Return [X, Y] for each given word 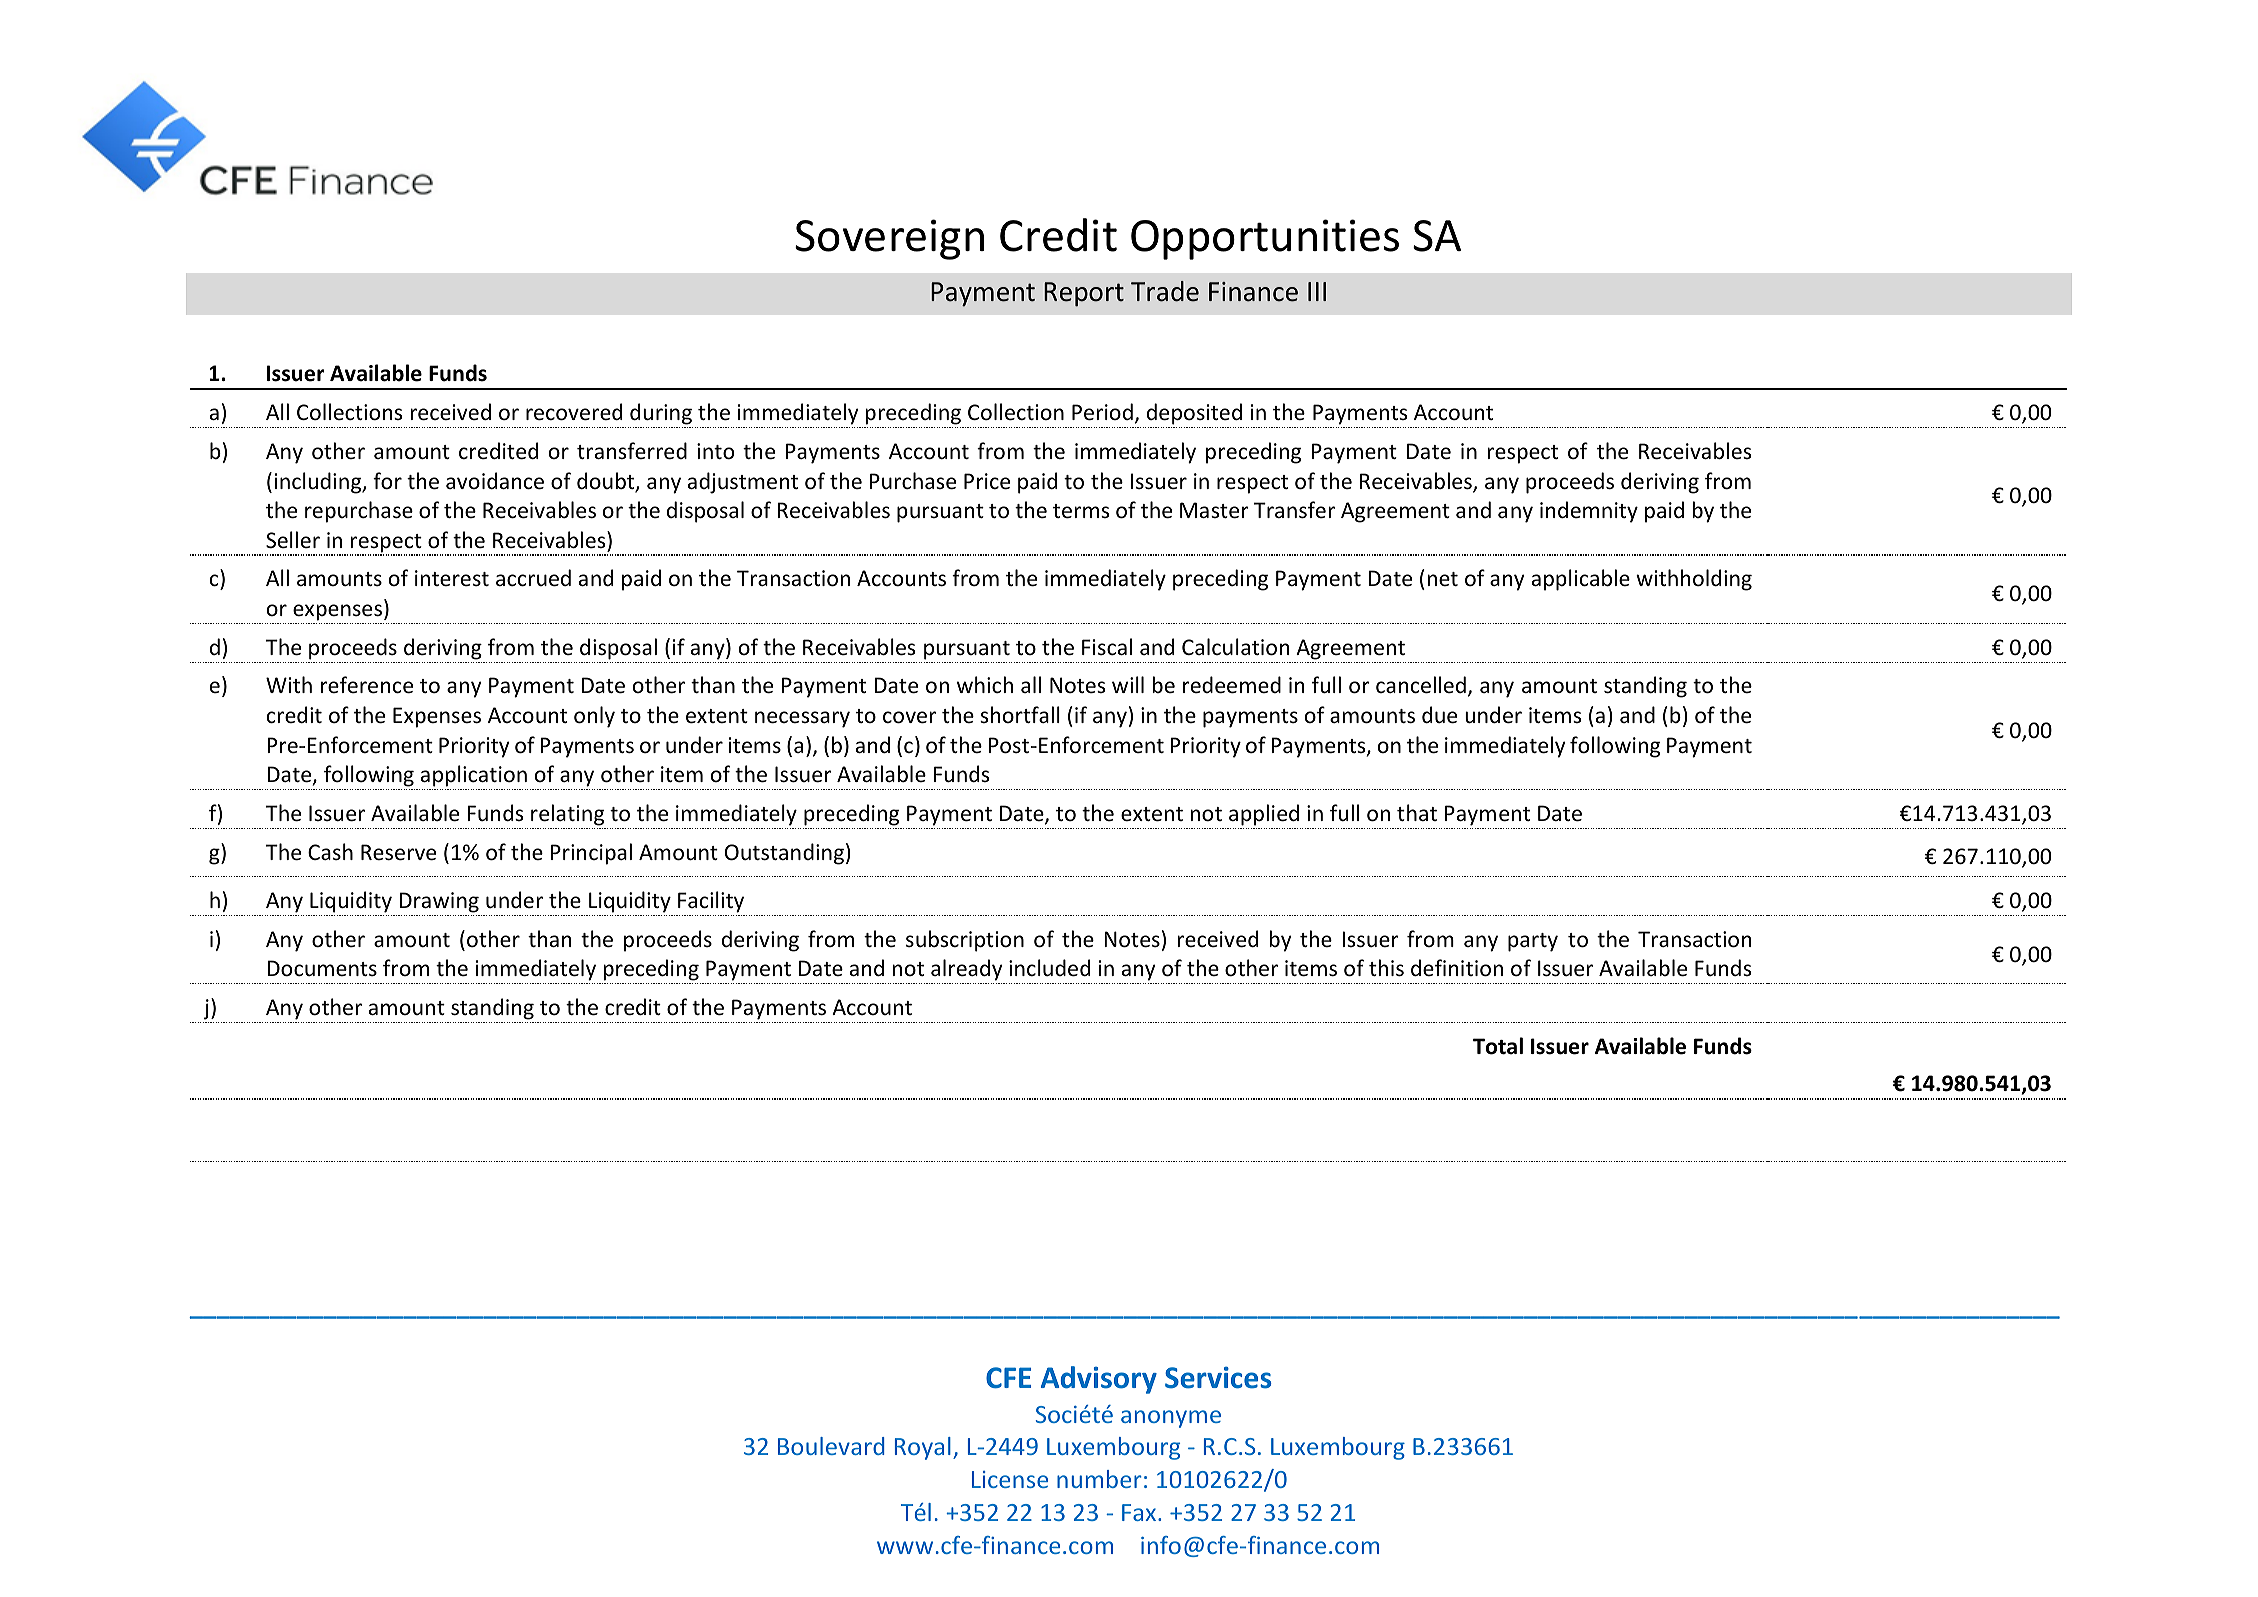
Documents [322, 968]
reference [367, 685]
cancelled [1421, 685]
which [985, 685]
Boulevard [831, 1446]
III [1317, 291]
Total [1498, 1046]
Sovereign [889, 239]
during [661, 414]
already [966, 970]
